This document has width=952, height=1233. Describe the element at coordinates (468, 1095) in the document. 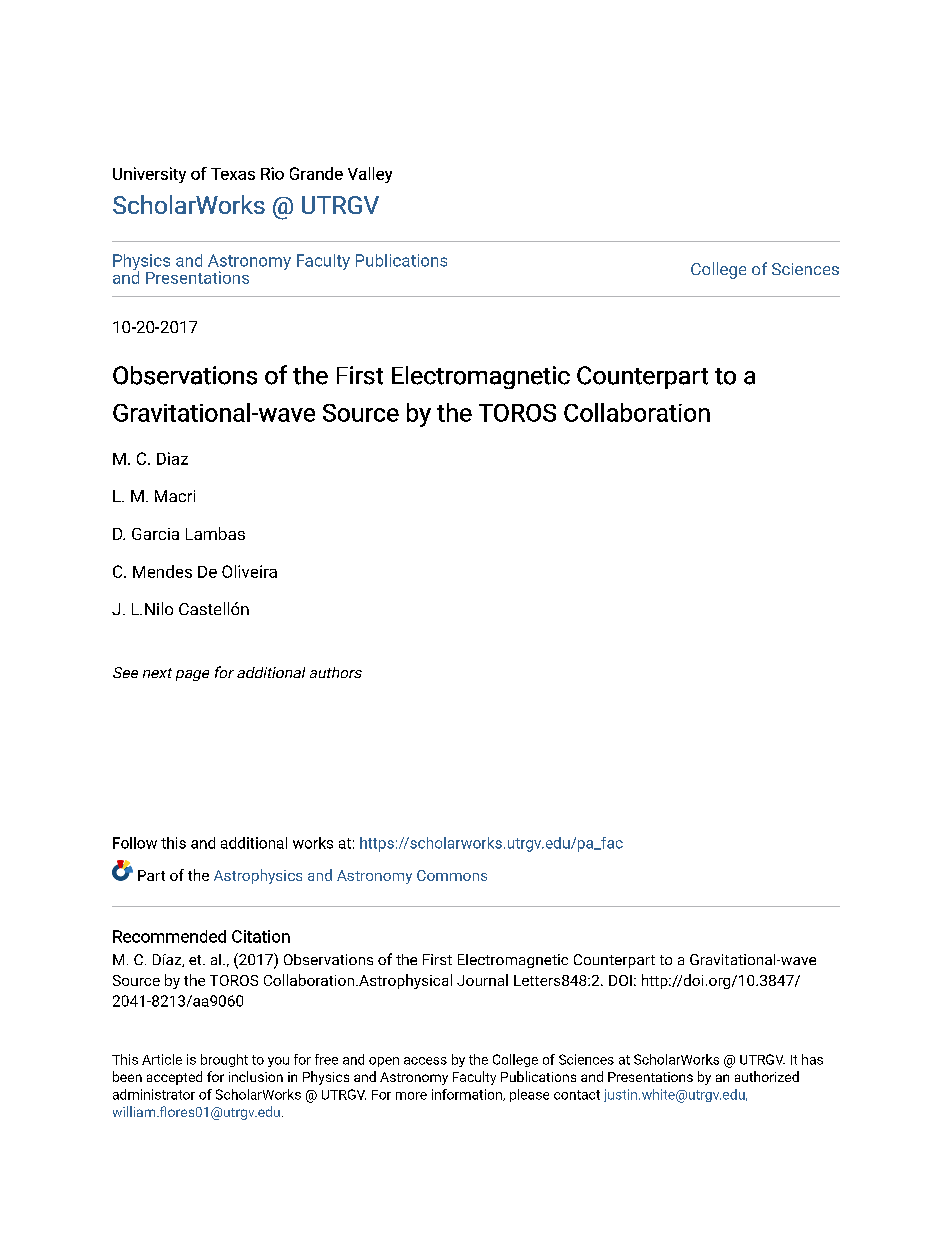

I see `information` at that location.
